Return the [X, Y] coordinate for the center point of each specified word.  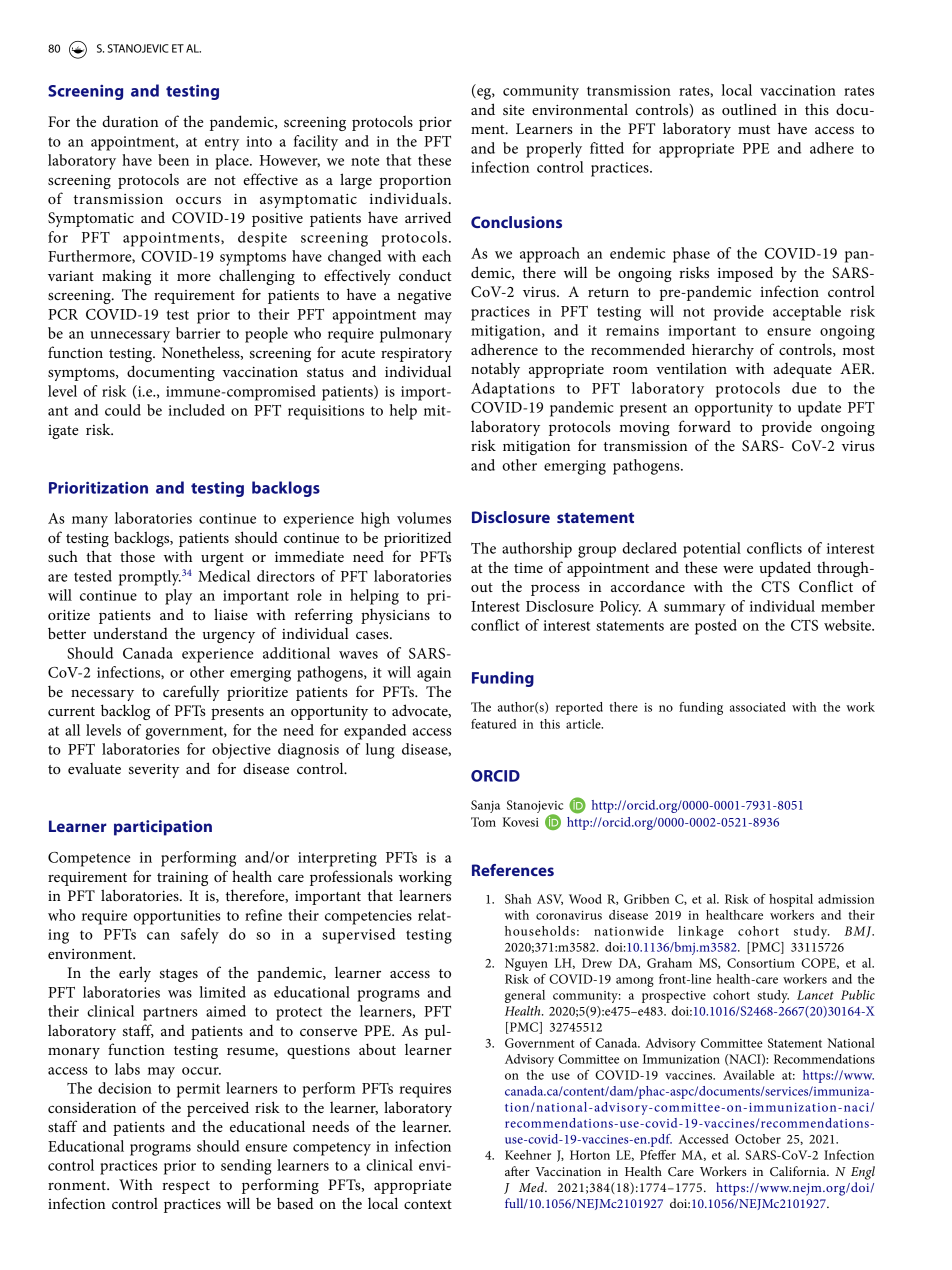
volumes [424, 518]
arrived [428, 217]
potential [712, 550]
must [754, 129]
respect [186, 1187]
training [182, 879]
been [173, 160]
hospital [791, 900]
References [513, 870]
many [90, 522]
